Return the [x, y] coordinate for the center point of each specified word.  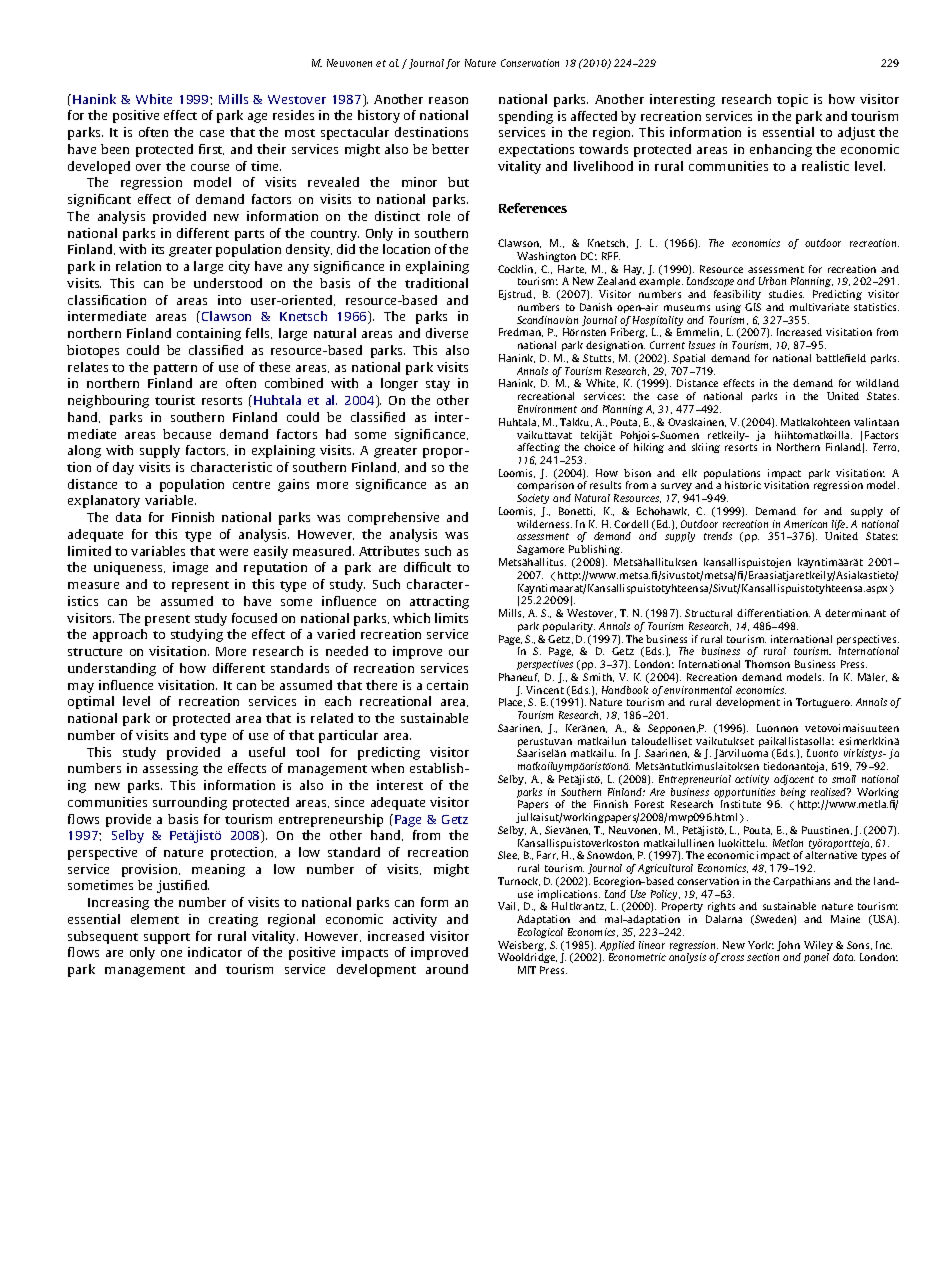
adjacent [794, 780]
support [167, 938]
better [450, 149]
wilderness [544, 524]
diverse [447, 333]
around [447, 969]
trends [718, 536]
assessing [170, 769]
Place [512, 702]
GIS [753, 307]
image [190, 568]
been [115, 149]
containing [209, 334]
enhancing [781, 150]
